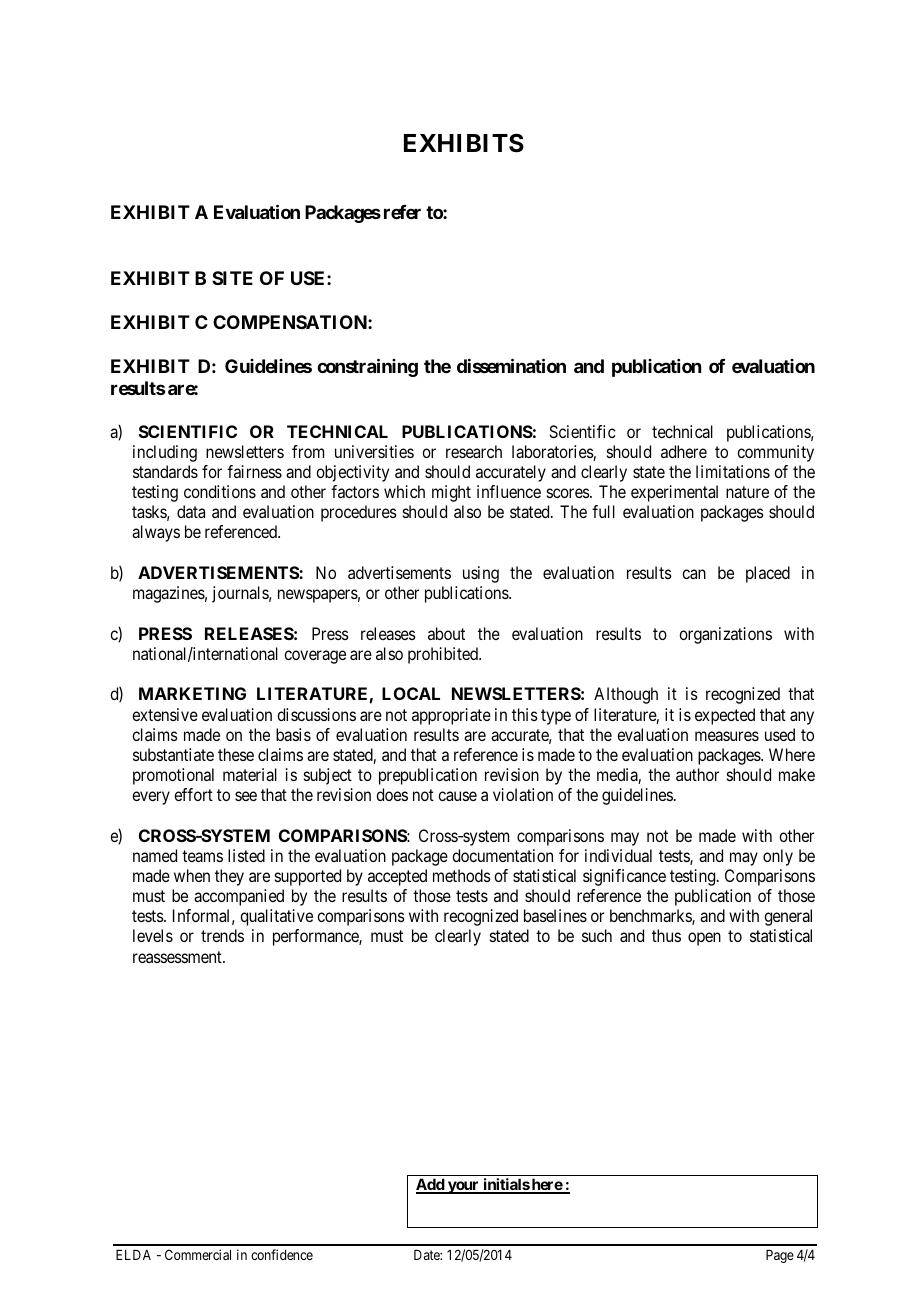  Describe the element at coordinates (511, 365) in the image. I see `dissemination` at that location.
